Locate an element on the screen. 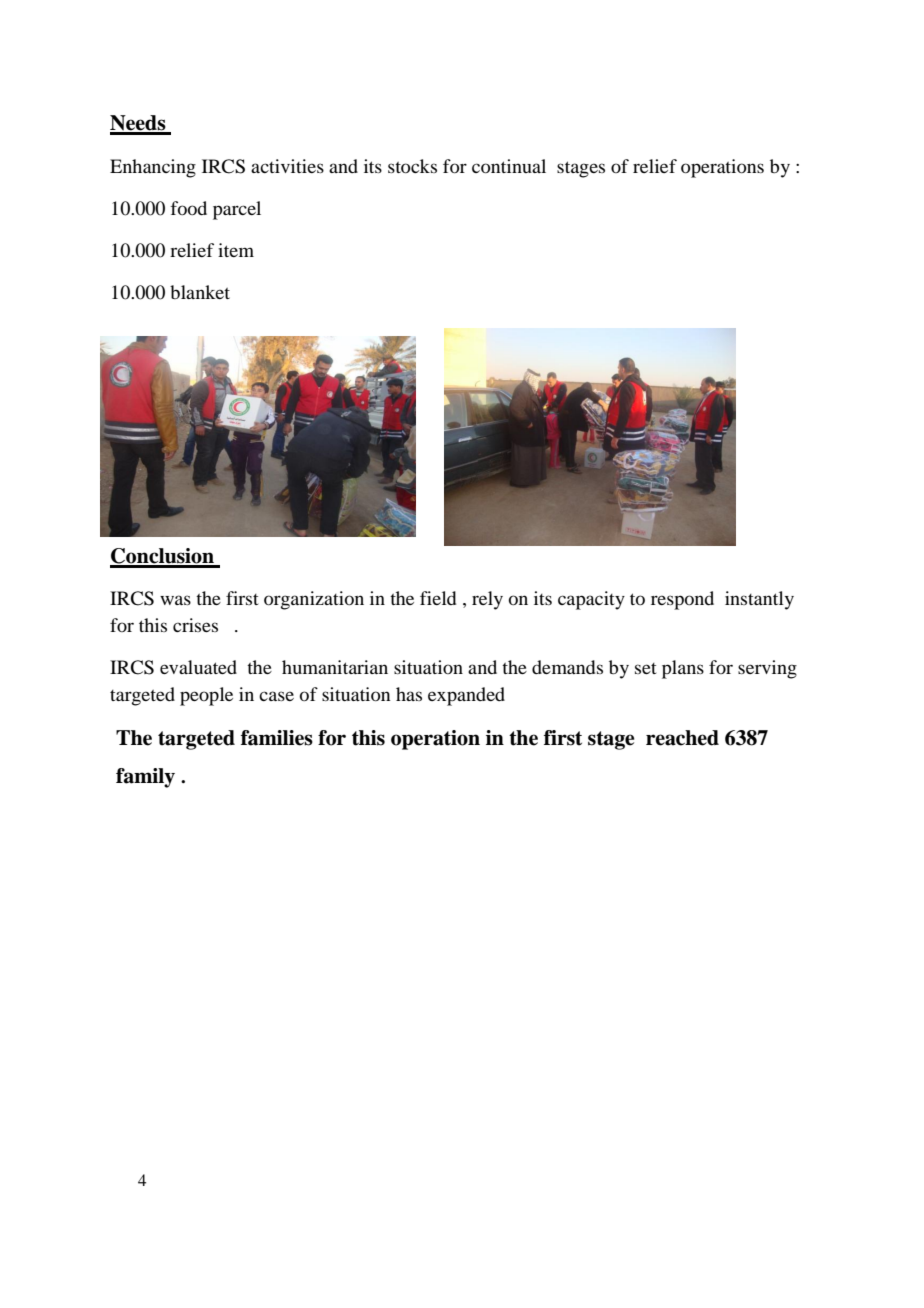  parcel is located at coordinates (237, 210).
